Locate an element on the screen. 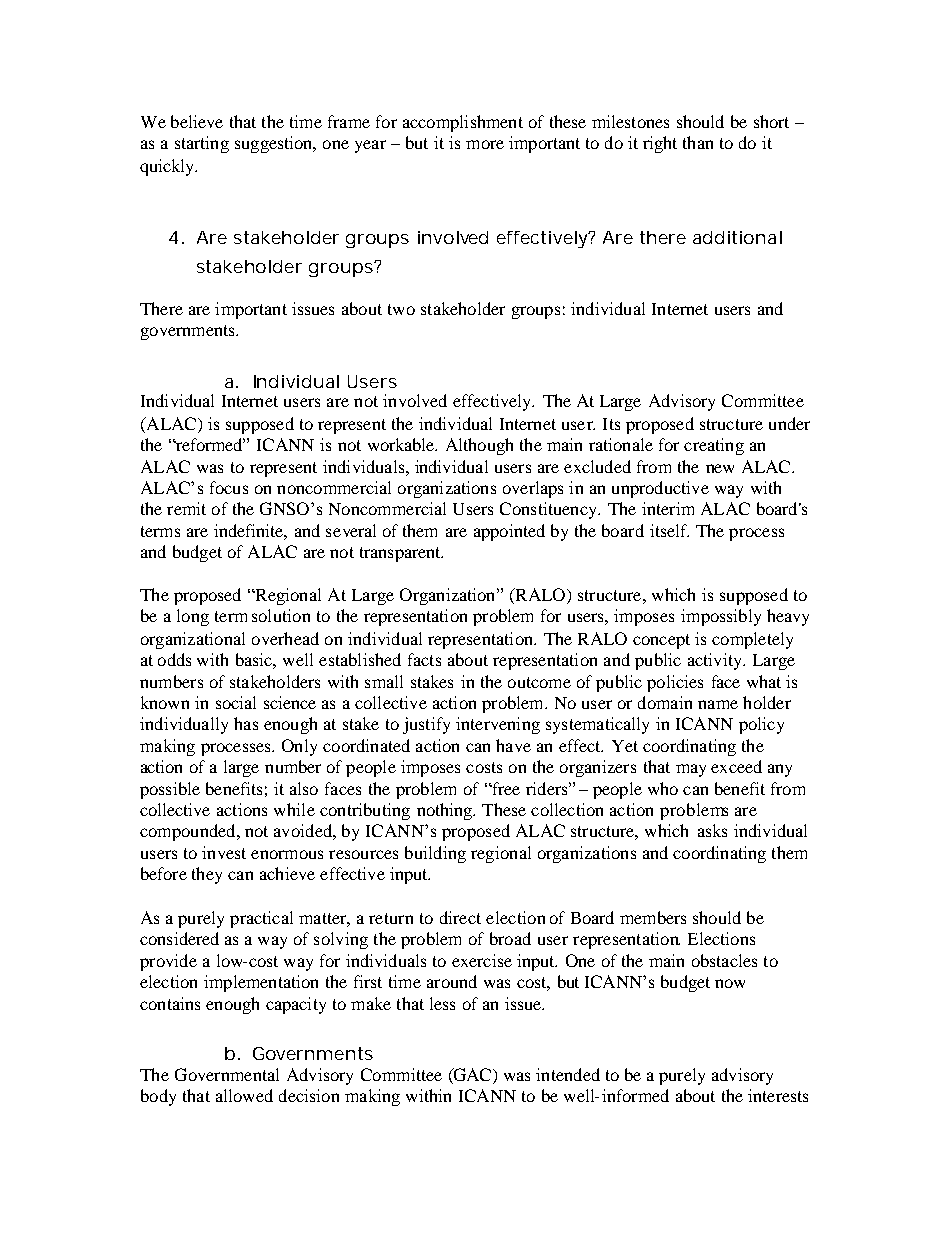 Image resolution: width=952 pixels, height=1233 pixels. Governmental is located at coordinates (227, 1074).
